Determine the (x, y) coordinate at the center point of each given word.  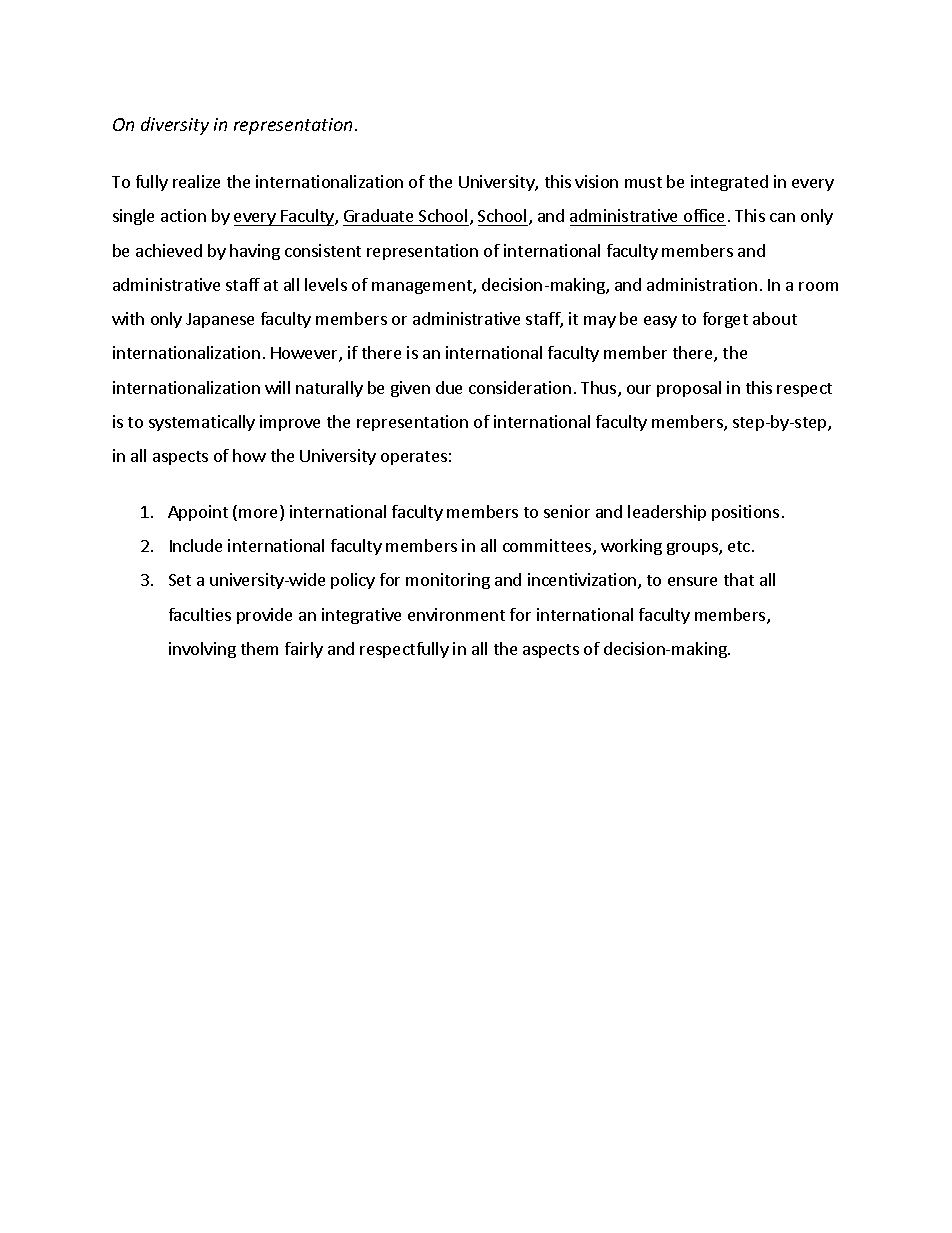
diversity (175, 126)
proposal (689, 389)
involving (202, 650)
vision (596, 181)
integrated (729, 183)
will (277, 387)
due (449, 387)
